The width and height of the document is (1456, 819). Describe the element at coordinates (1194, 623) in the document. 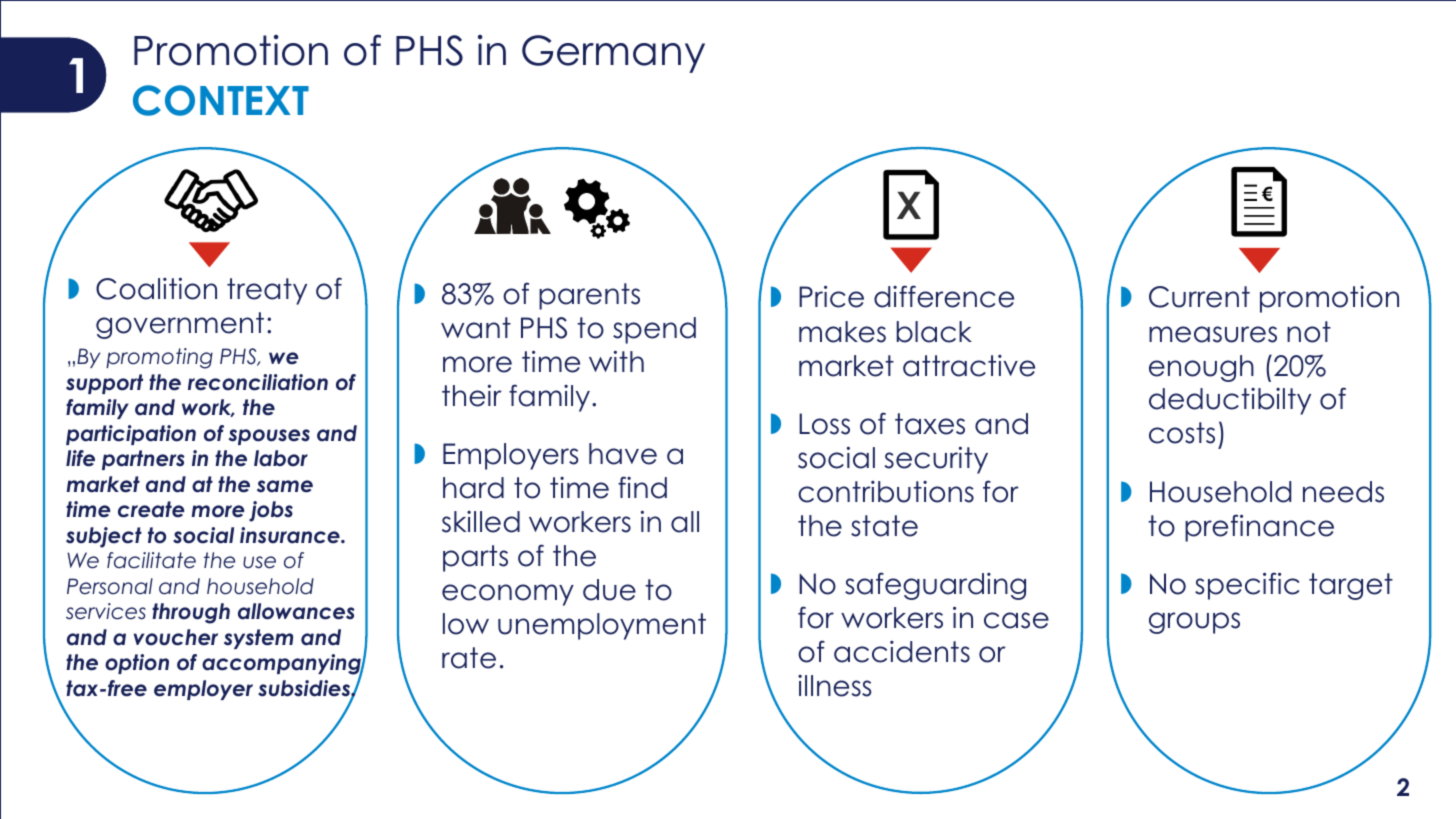

I see `groups` at that location.
